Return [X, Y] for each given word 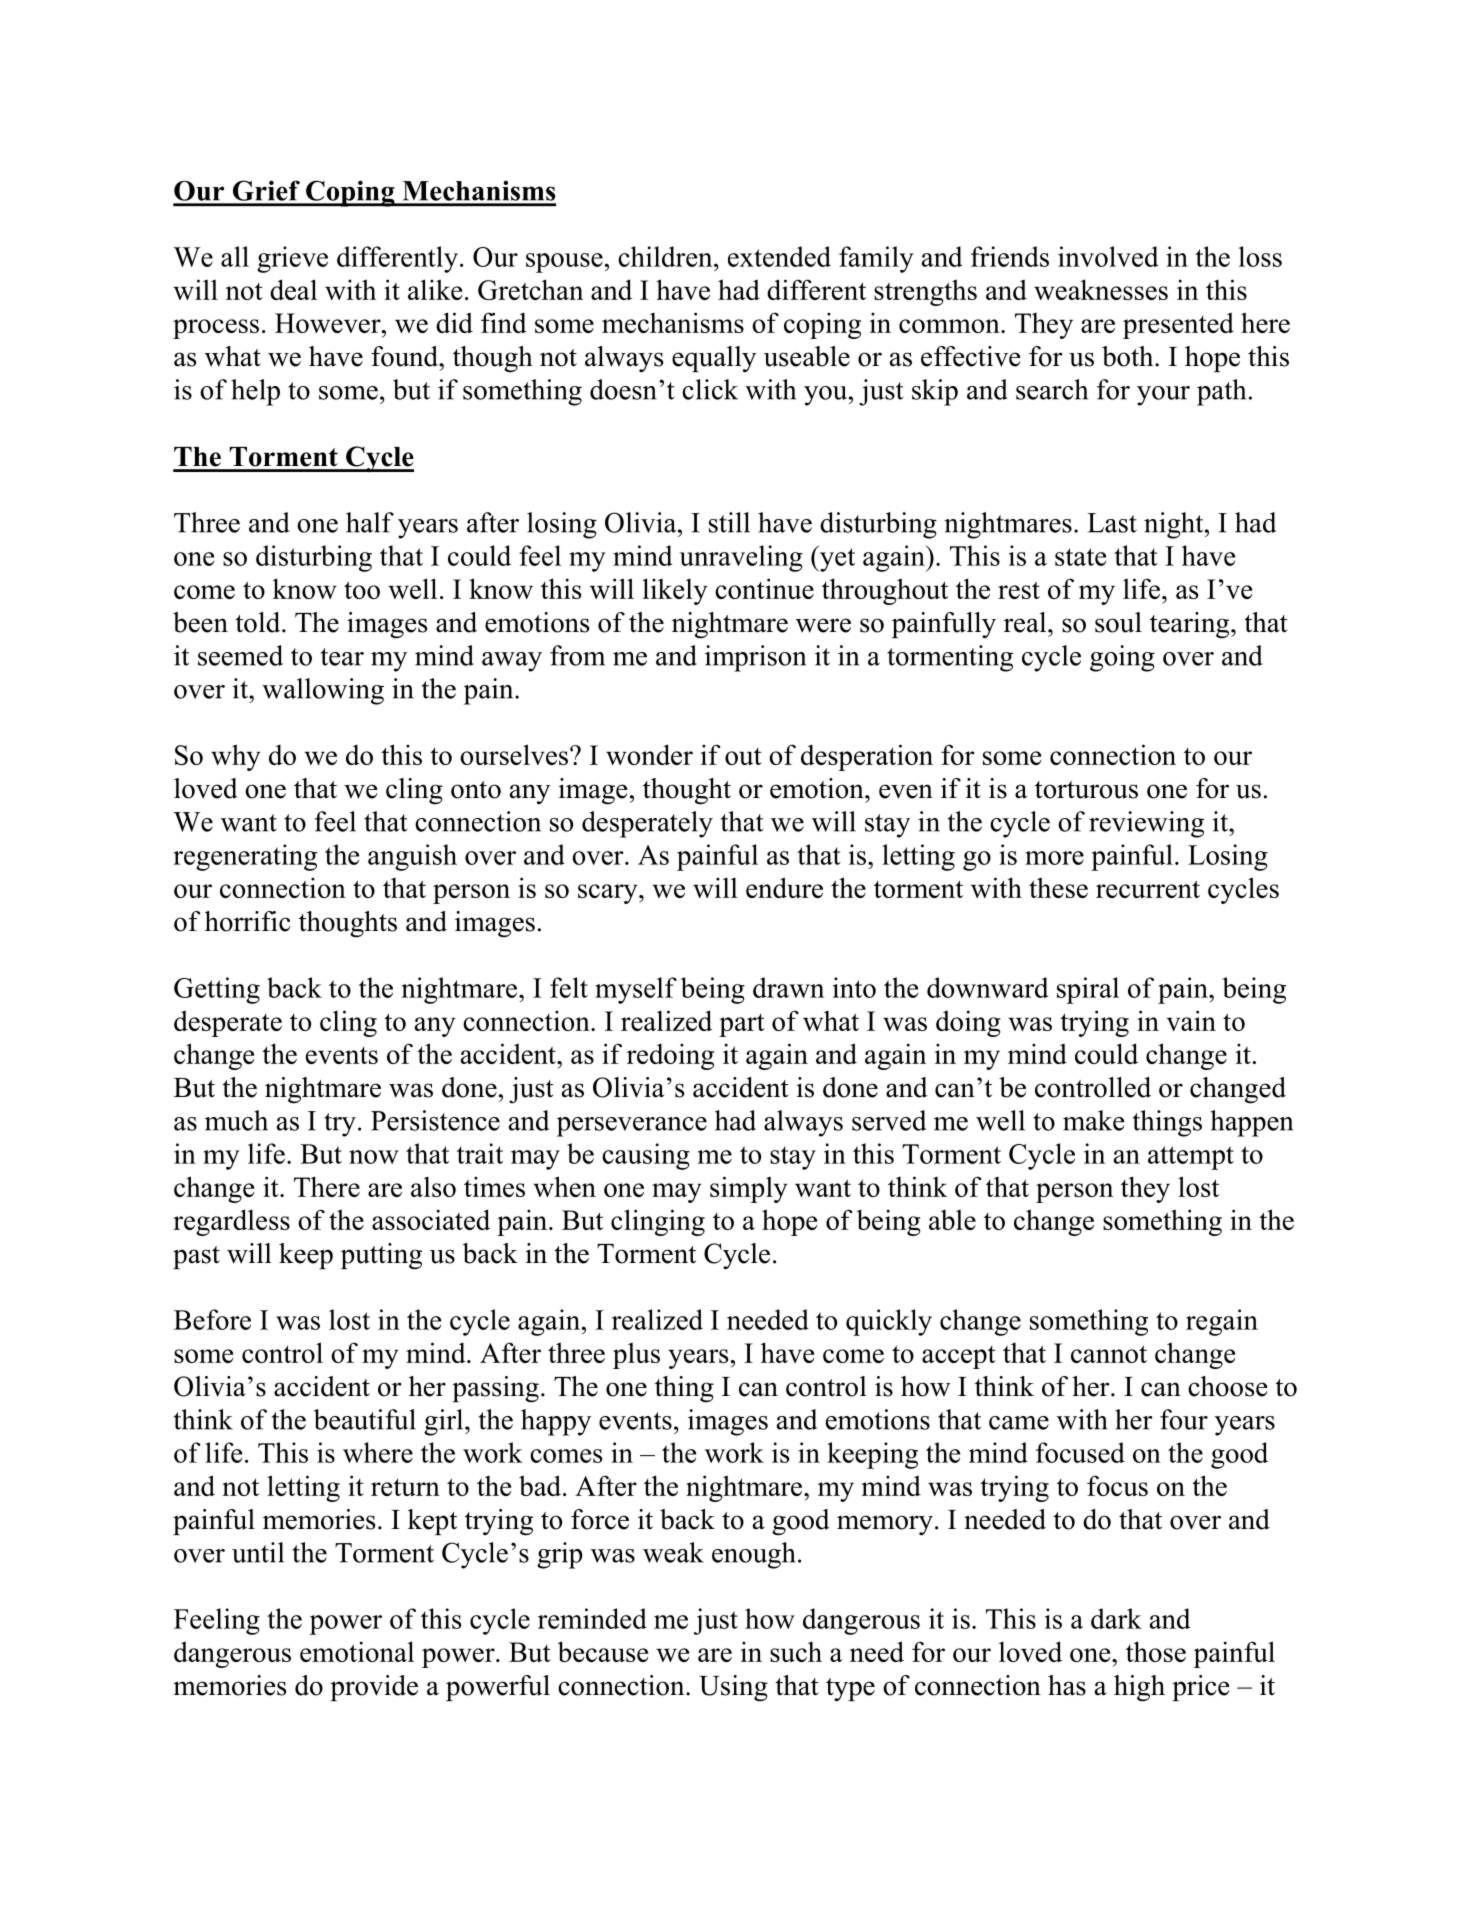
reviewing [1146, 824]
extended [779, 256]
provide [374, 1688]
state [1080, 557]
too [362, 590]
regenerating [245, 857]
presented [1178, 326]
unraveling [741, 558]
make [1094, 1120]
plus [636, 1356]
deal [293, 289]
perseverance [632, 1127]
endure [784, 887]
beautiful [365, 1419]
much [236, 1120]
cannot [1109, 1354]
